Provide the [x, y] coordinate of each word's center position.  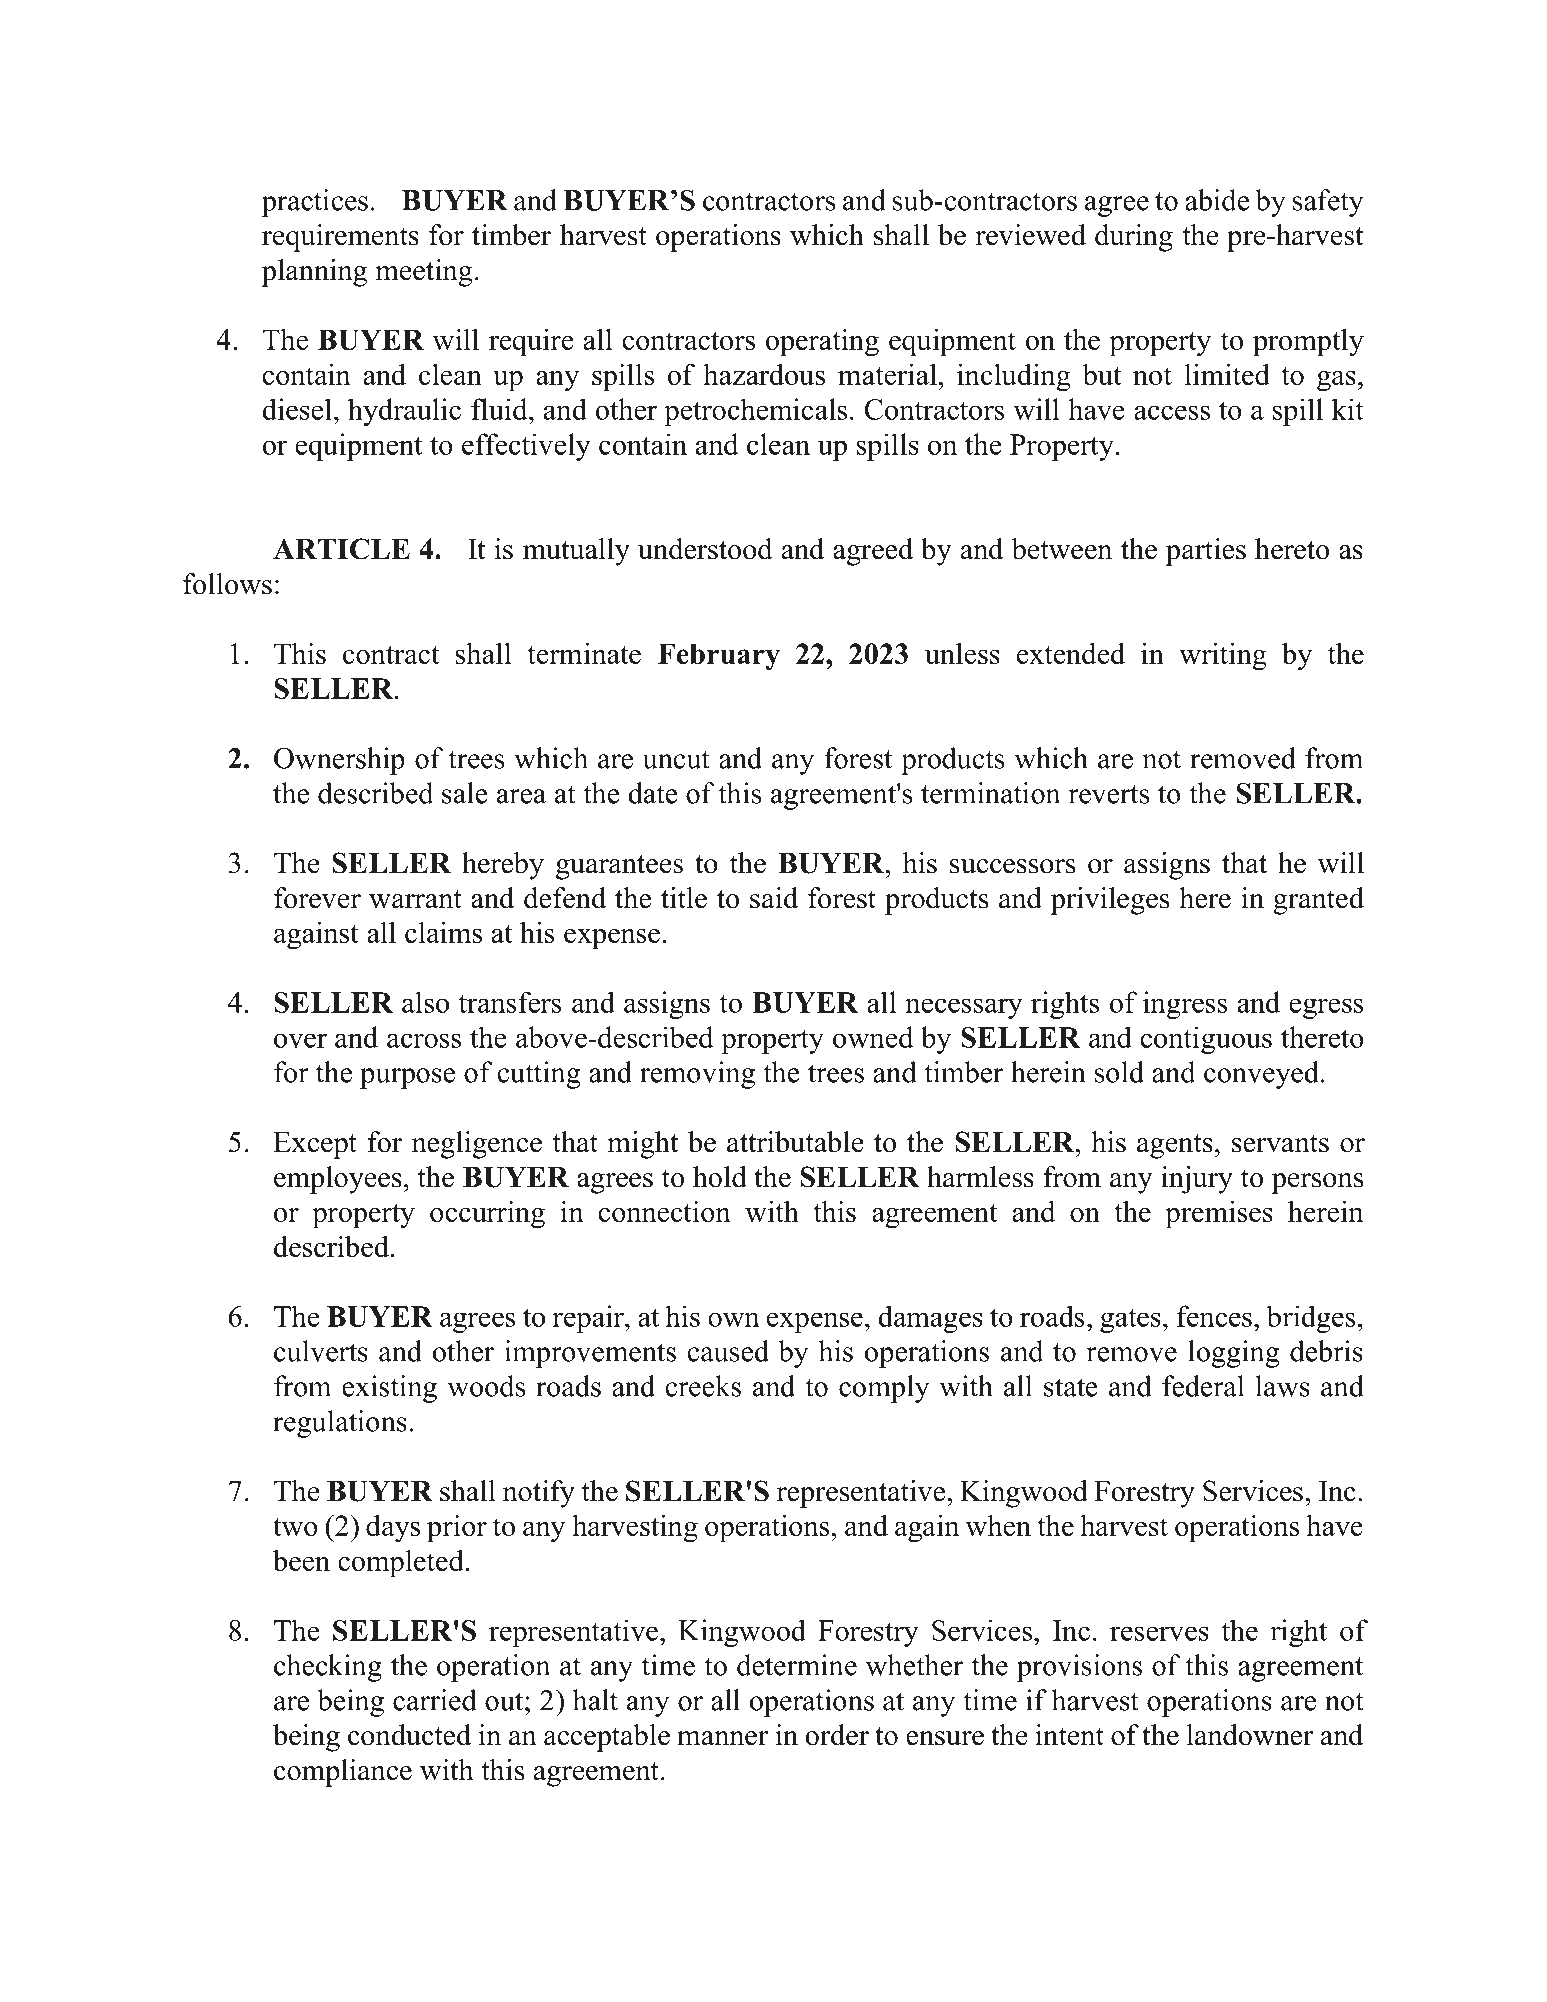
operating [822, 343]
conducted [409, 1735]
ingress [1185, 1005]
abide [1217, 200]
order [837, 1735]
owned [873, 1037]
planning [314, 273]
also [425, 1002]
